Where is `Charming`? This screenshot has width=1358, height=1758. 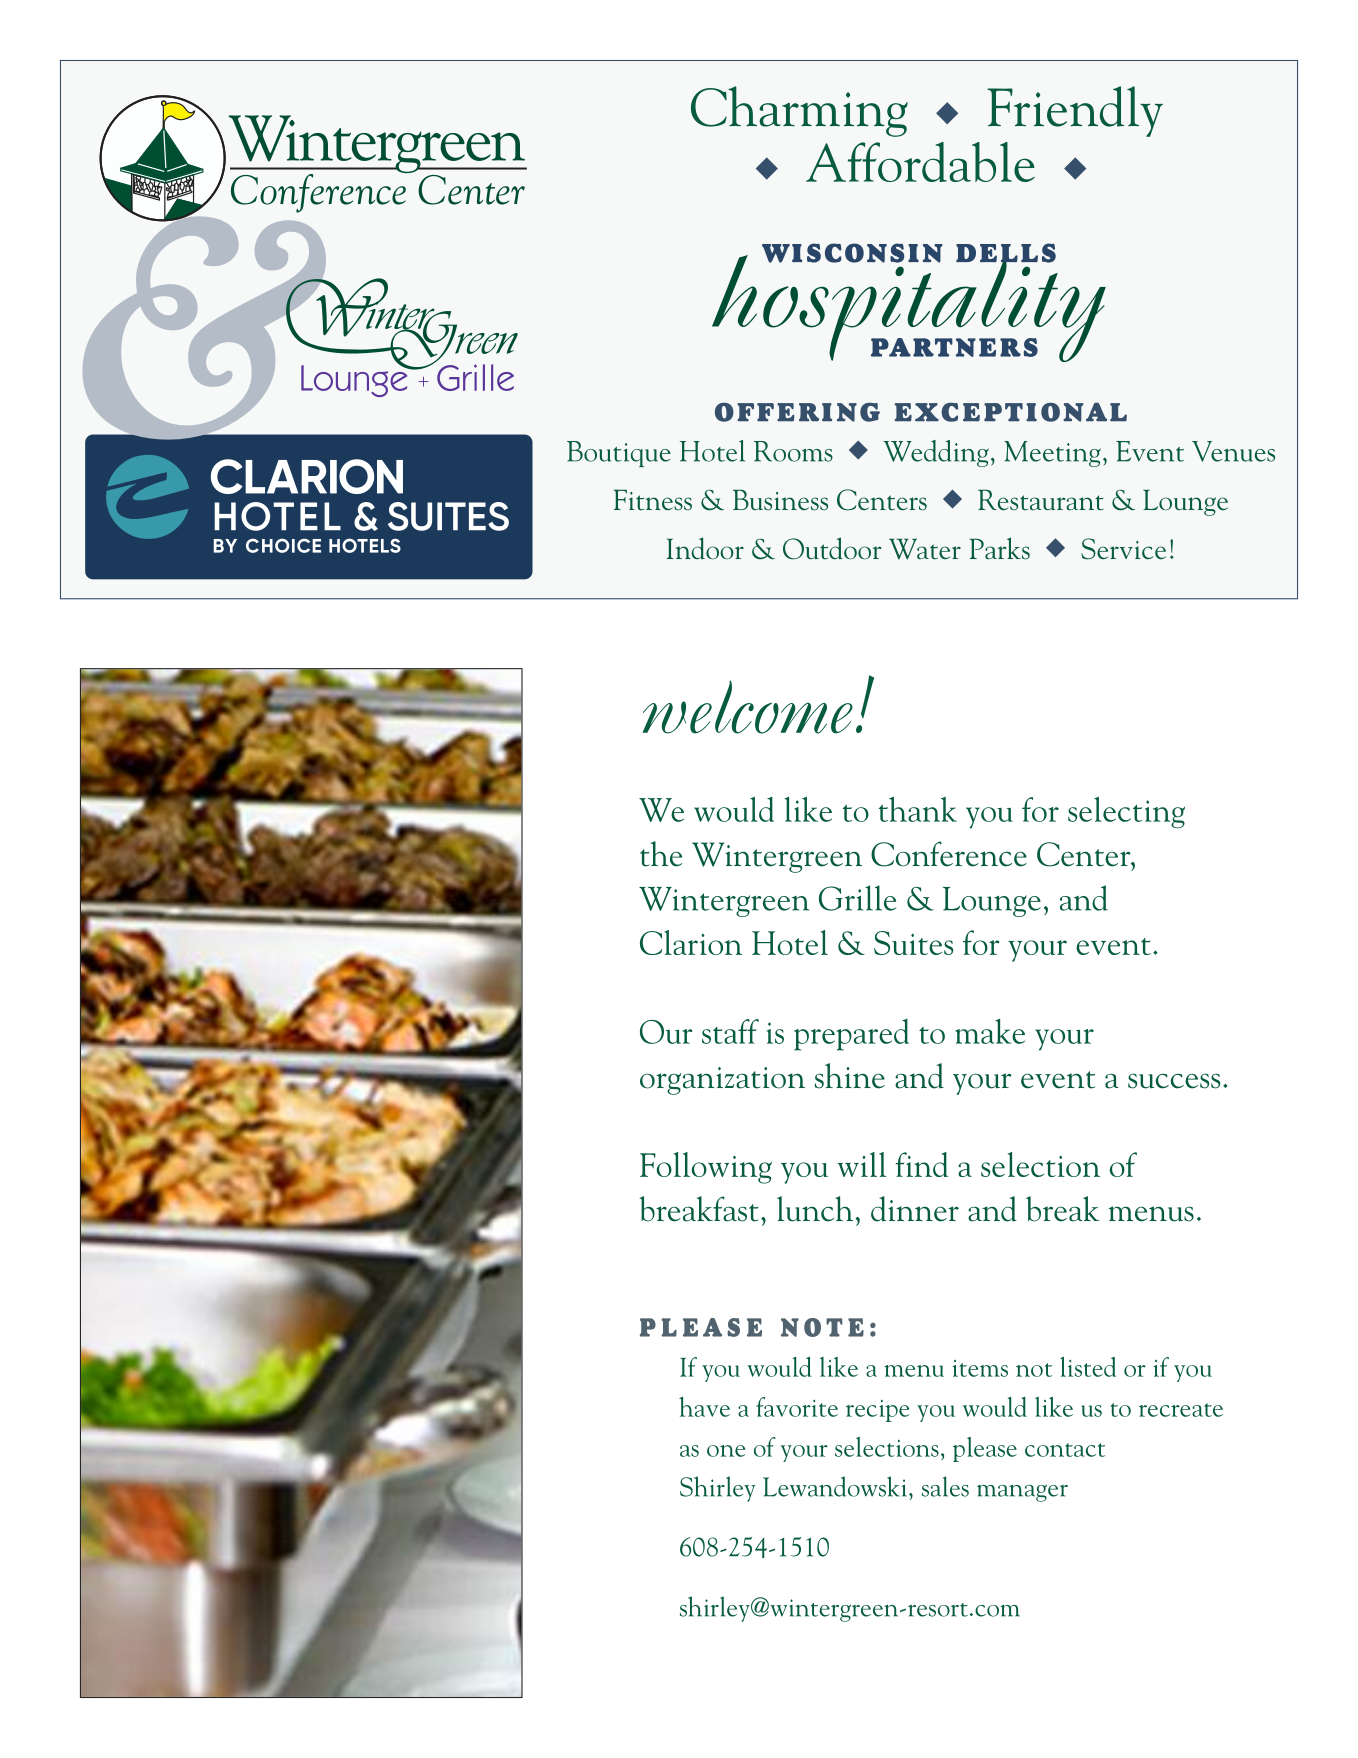 Charming is located at coordinates (799, 111).
